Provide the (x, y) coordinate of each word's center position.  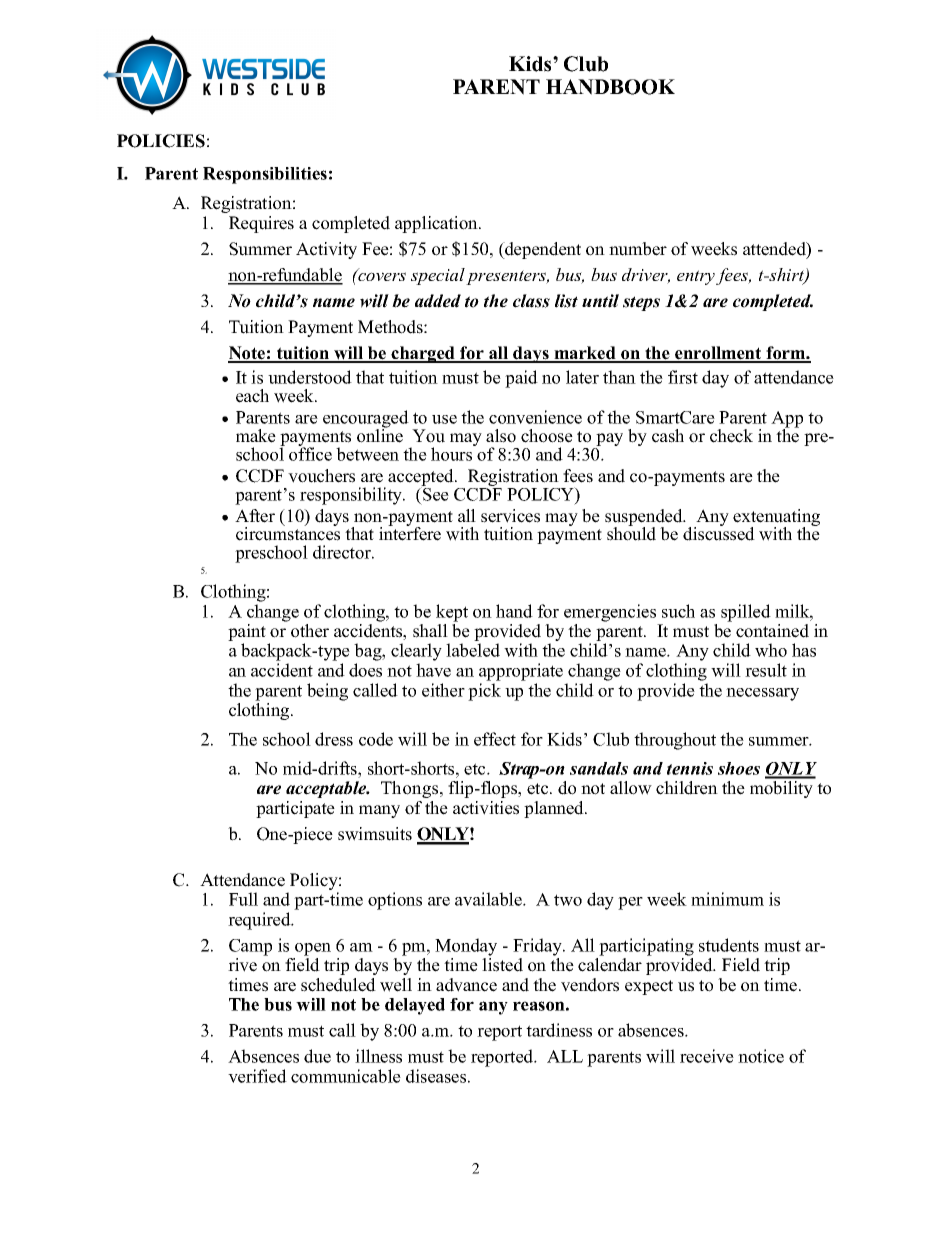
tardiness (559, 1030)
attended (775, 250)
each (252, 396)
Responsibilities (265, 175)
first (683, 377)
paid (521, 379)
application (437, 224)
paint (247, 634)
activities (486, 808)
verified (257, 1076)
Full (243, 899)
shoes (739, 768)
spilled (746, 613)
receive (707, 1056)
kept (452, 613)
